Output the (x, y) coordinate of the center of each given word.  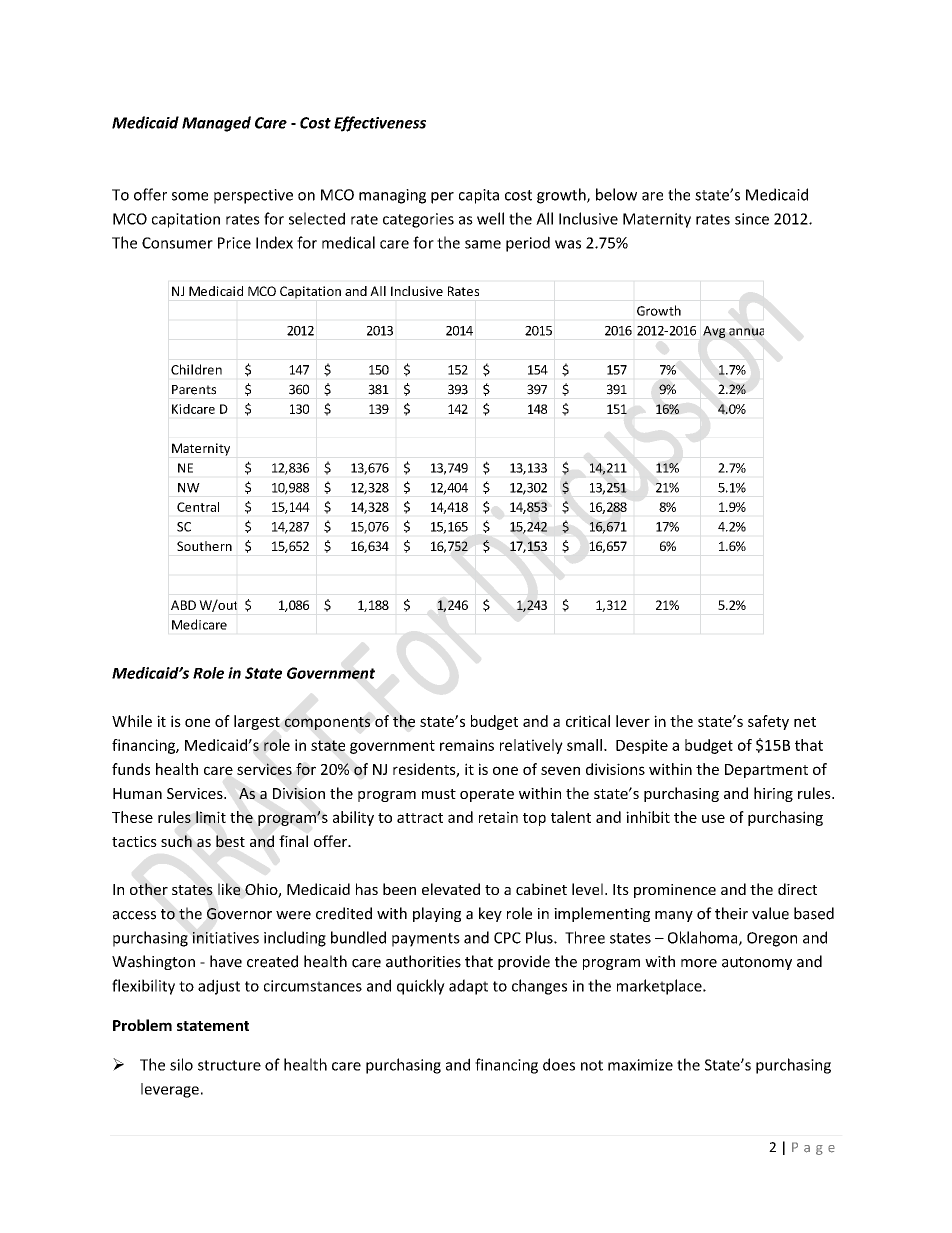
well (490, 218)
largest (257, 722)
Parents (194, 390)
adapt (468, 987)
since (752, 219)
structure (229, 1065)
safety (768, 722)
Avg (714, 332)
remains (467, 745)
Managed (216, 124)
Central (198, 507)
